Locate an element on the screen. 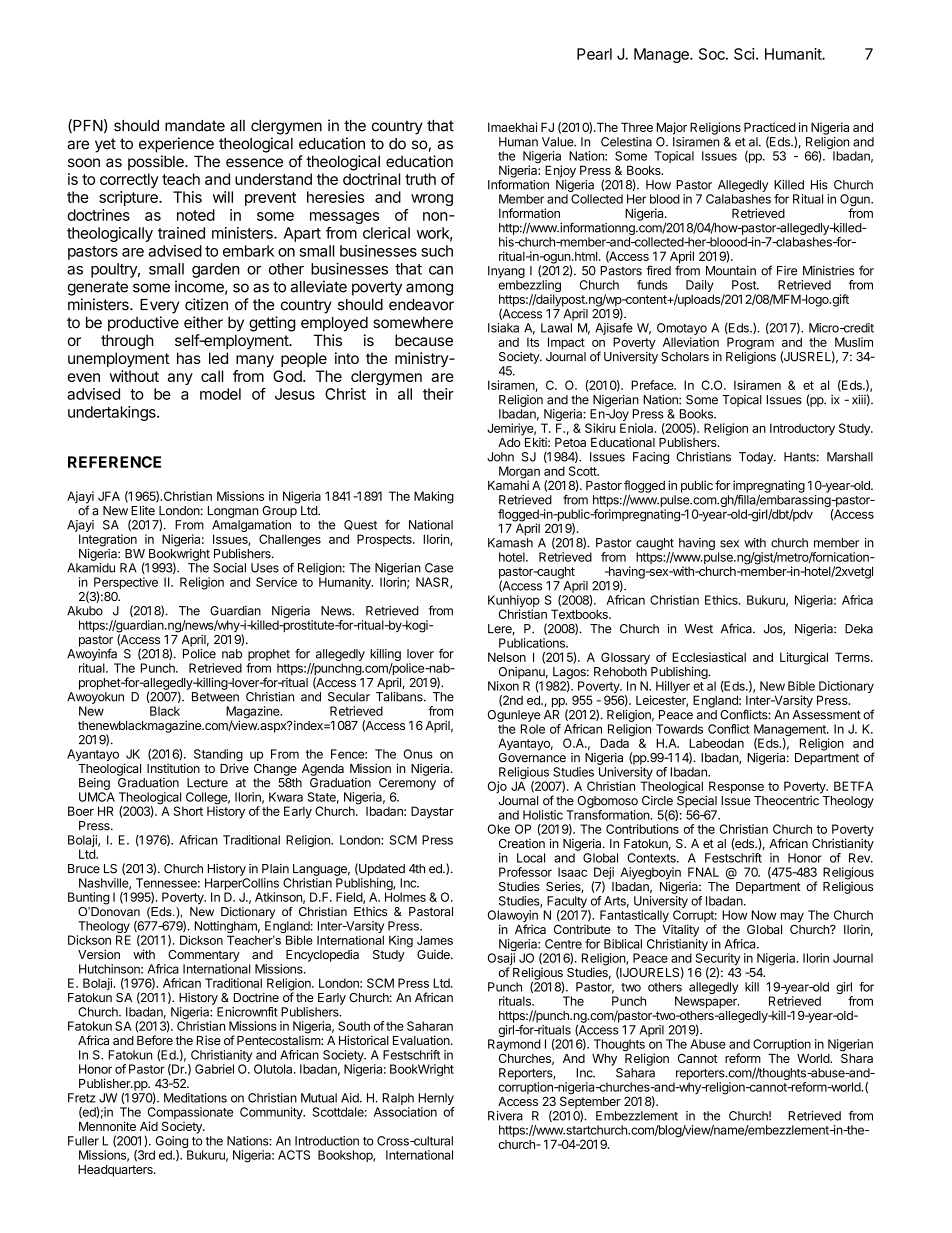 Image resolution: width=952 pixels, height=1233 pixels. John is located at coordinates (500, 457).
